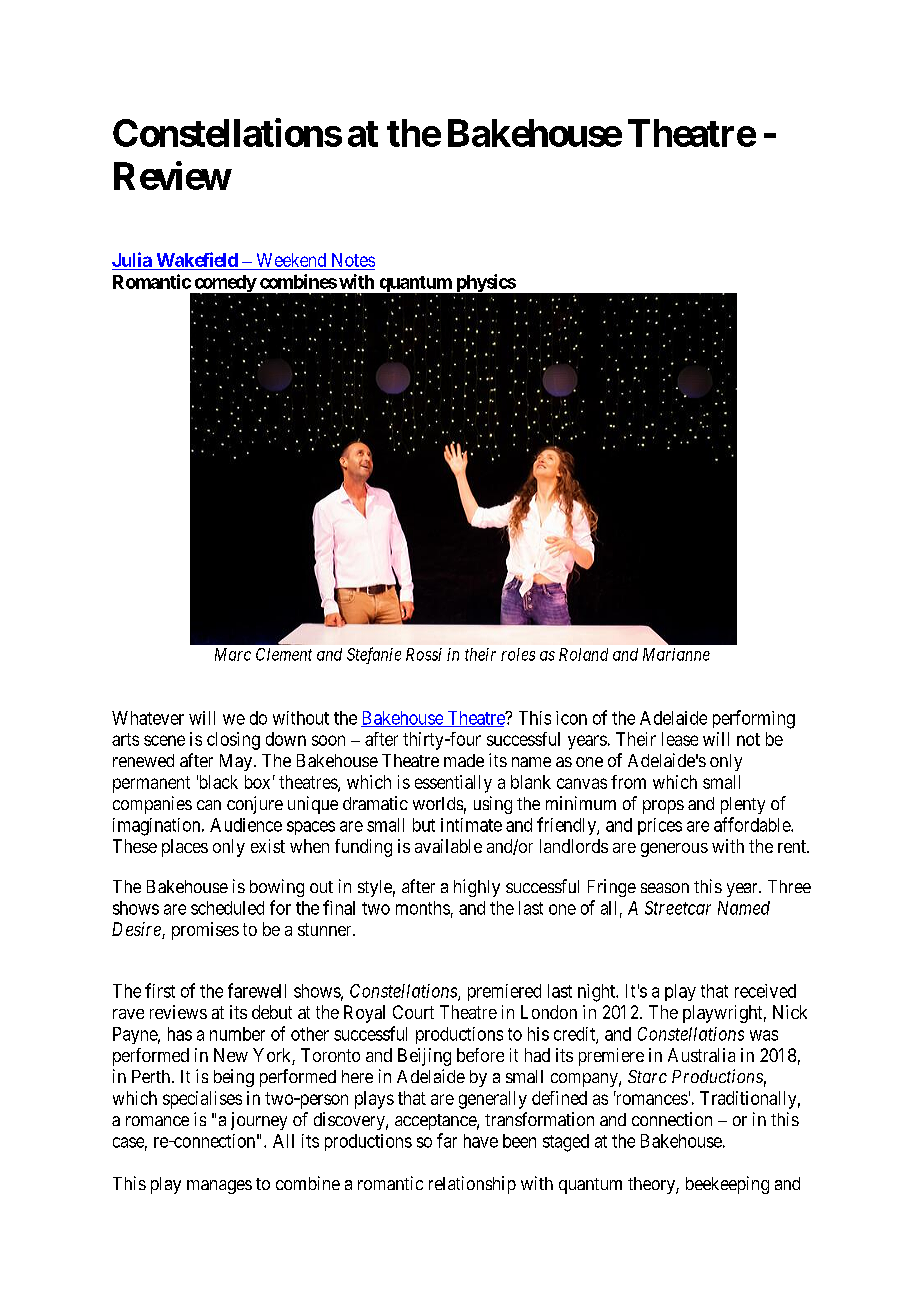 The width and height of the screenshot is (924, 1308). I want to click on Streetcar, so click(678, 908).
